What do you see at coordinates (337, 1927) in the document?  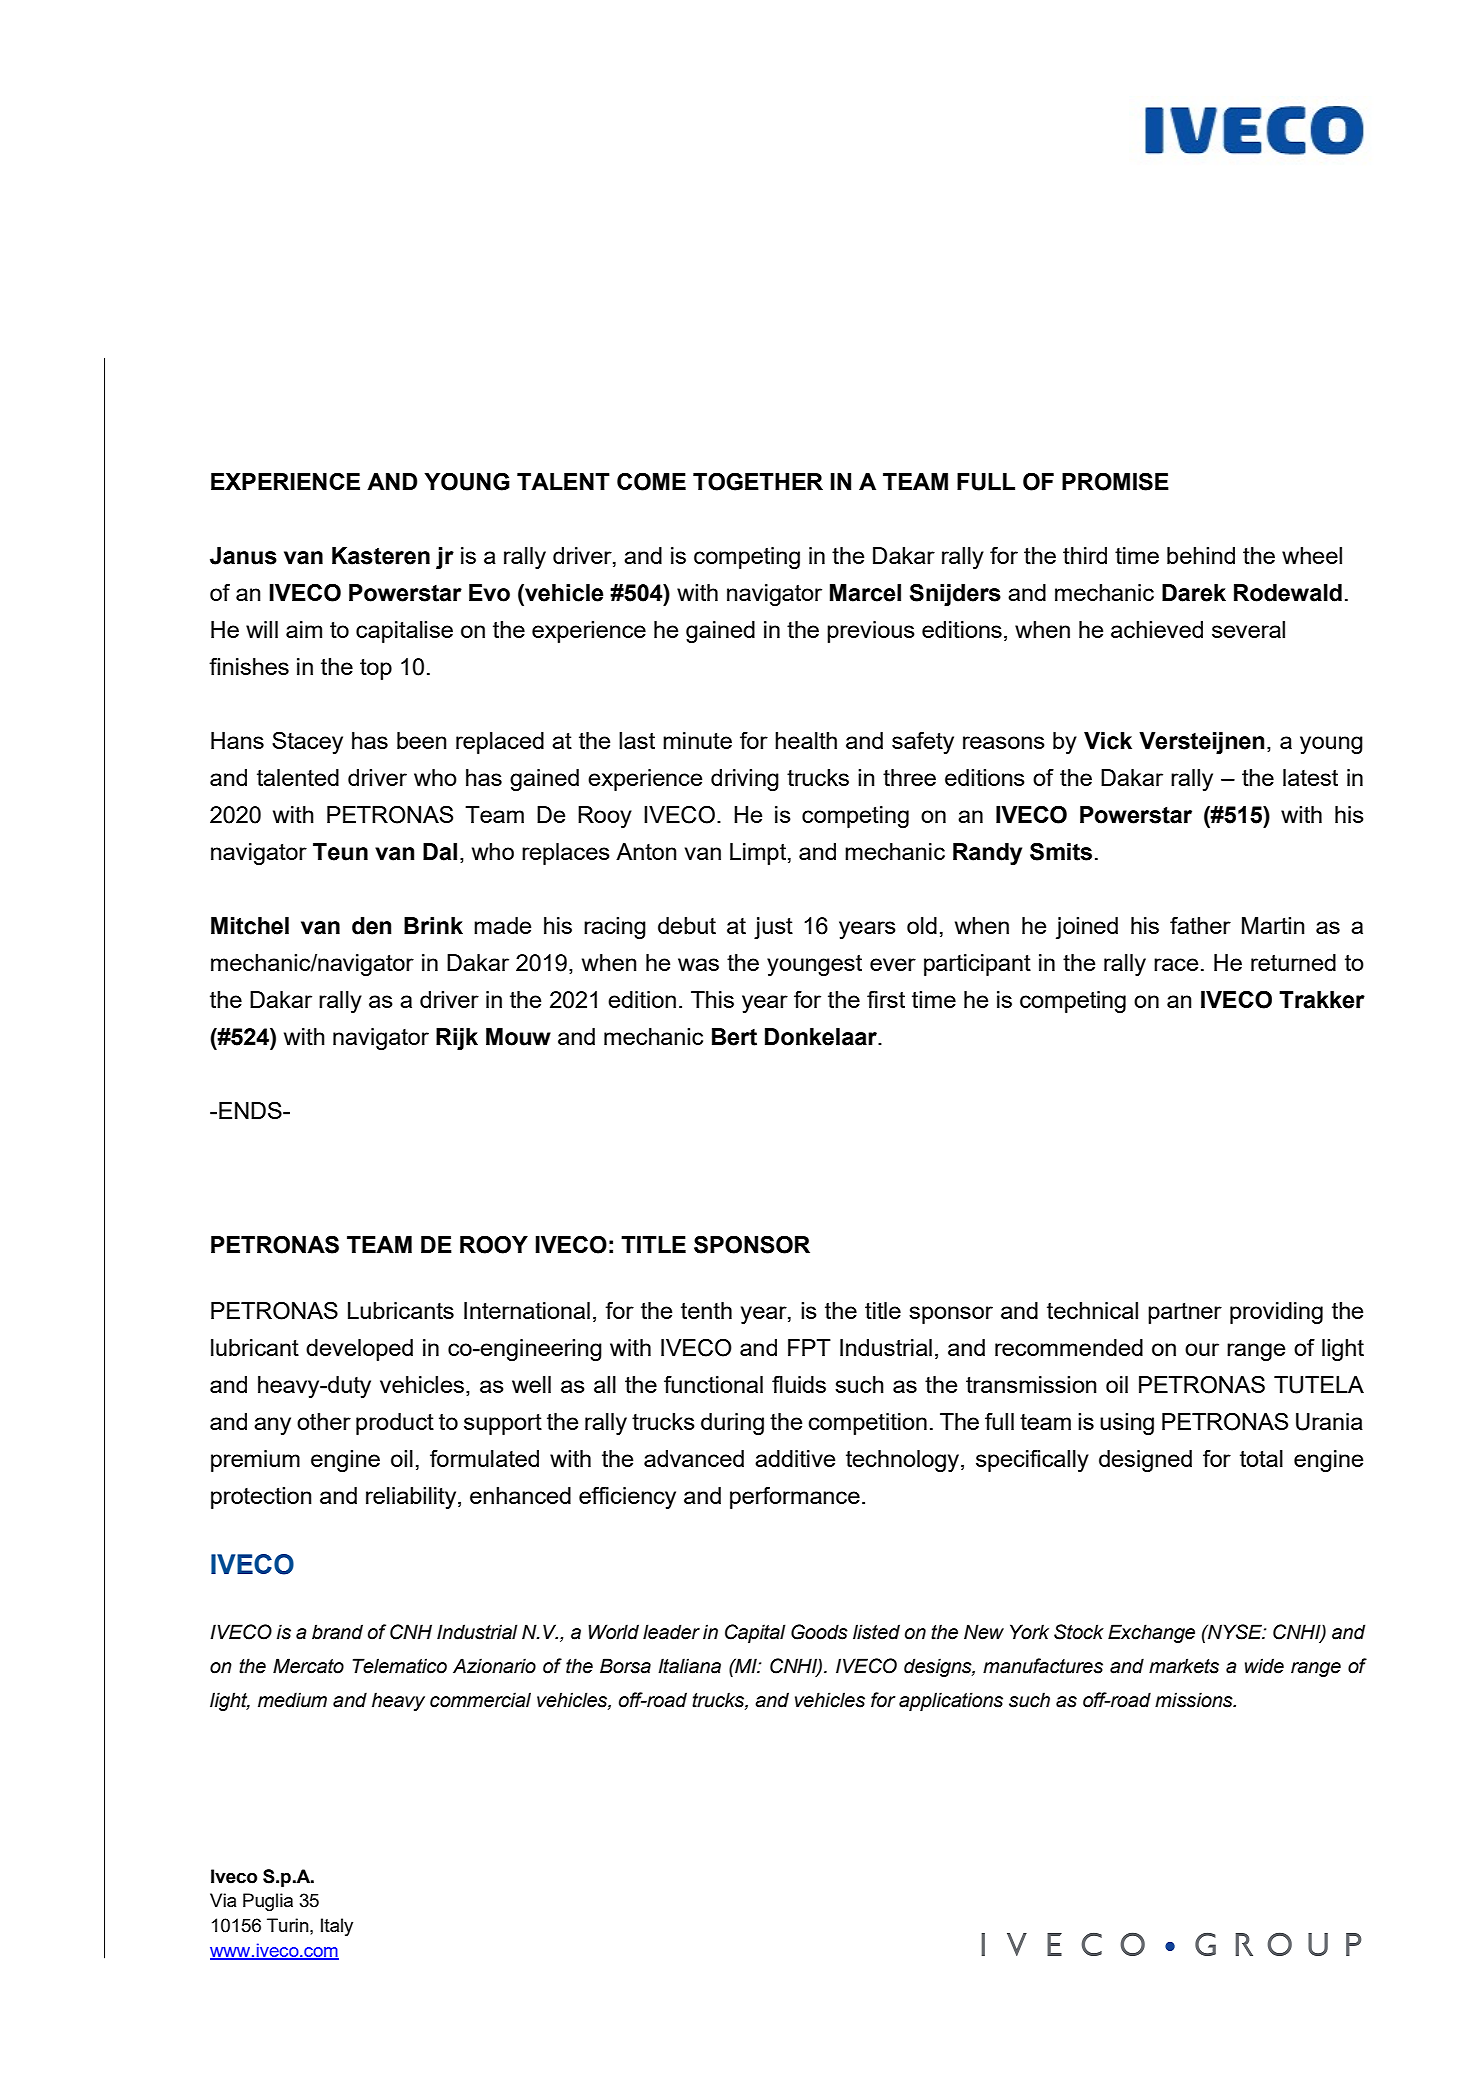 I see `Italy` at bounding box center [337, 1927].
